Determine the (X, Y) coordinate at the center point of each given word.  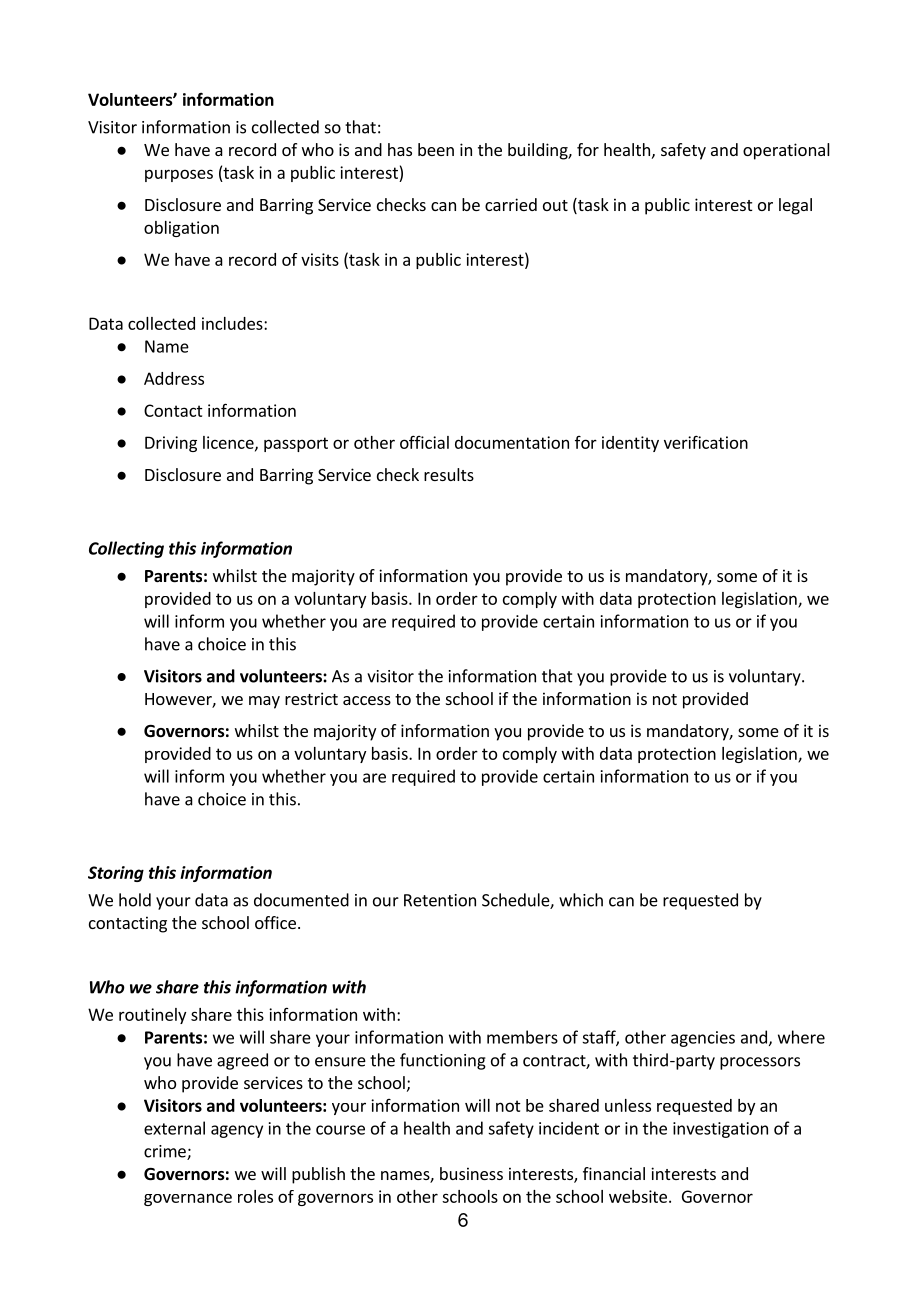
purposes (179, 175)
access (367, 700)
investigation (720, 1130)
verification (706, 442)
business (471, 1173)
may (264, 702)
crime (166, 1152)
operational (786, 151)
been (436, 149)
